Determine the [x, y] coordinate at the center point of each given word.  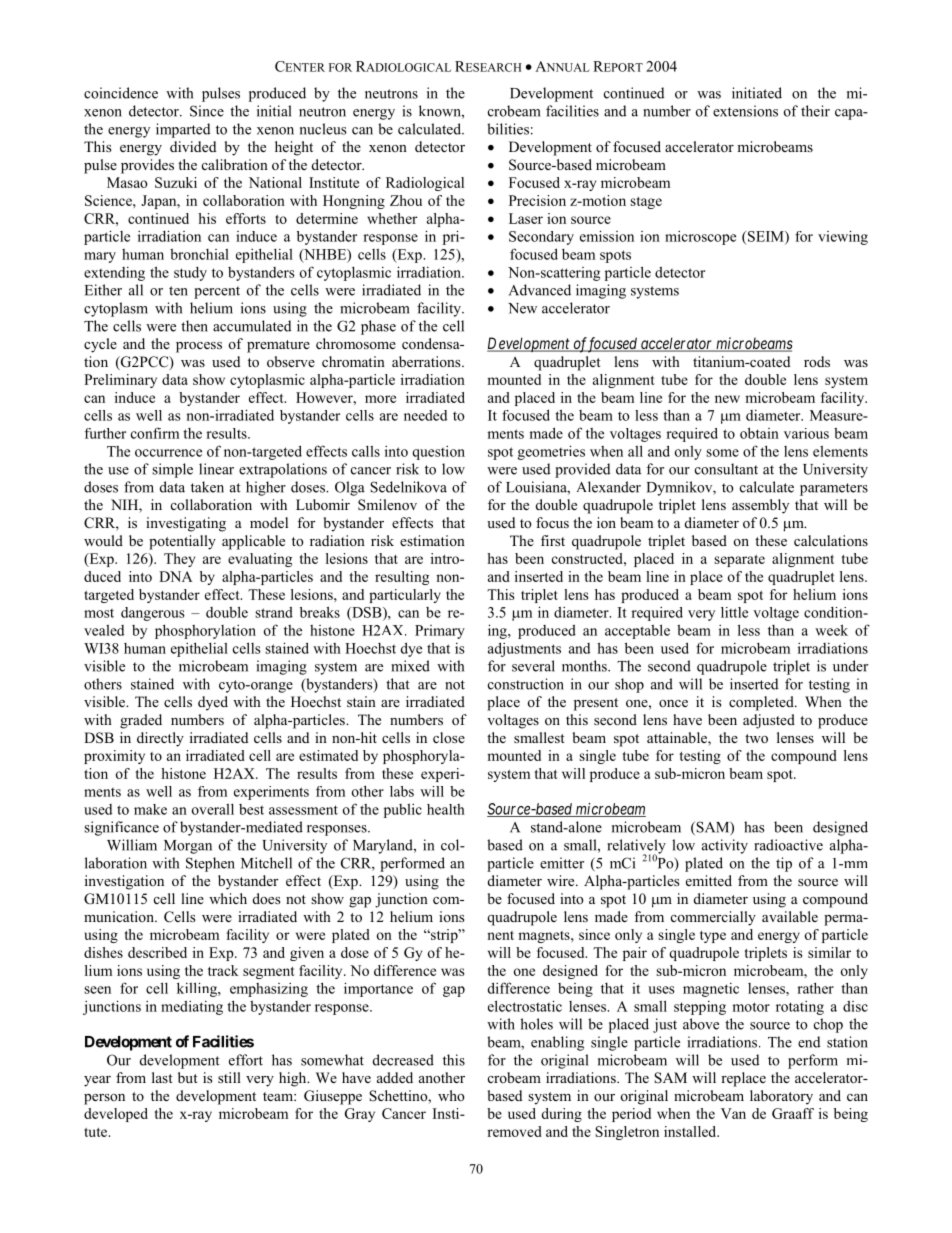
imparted [183, 130]
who [451, 1095]
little [734, 612]
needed [425, 415]
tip [784, 864]
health [446, 809]
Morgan [188, 847]
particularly [405, 596]
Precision [537, 200]
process [199, 347]
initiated [757, 93]
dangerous [153, 614]
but [188, 1077]
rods [817, 361]
